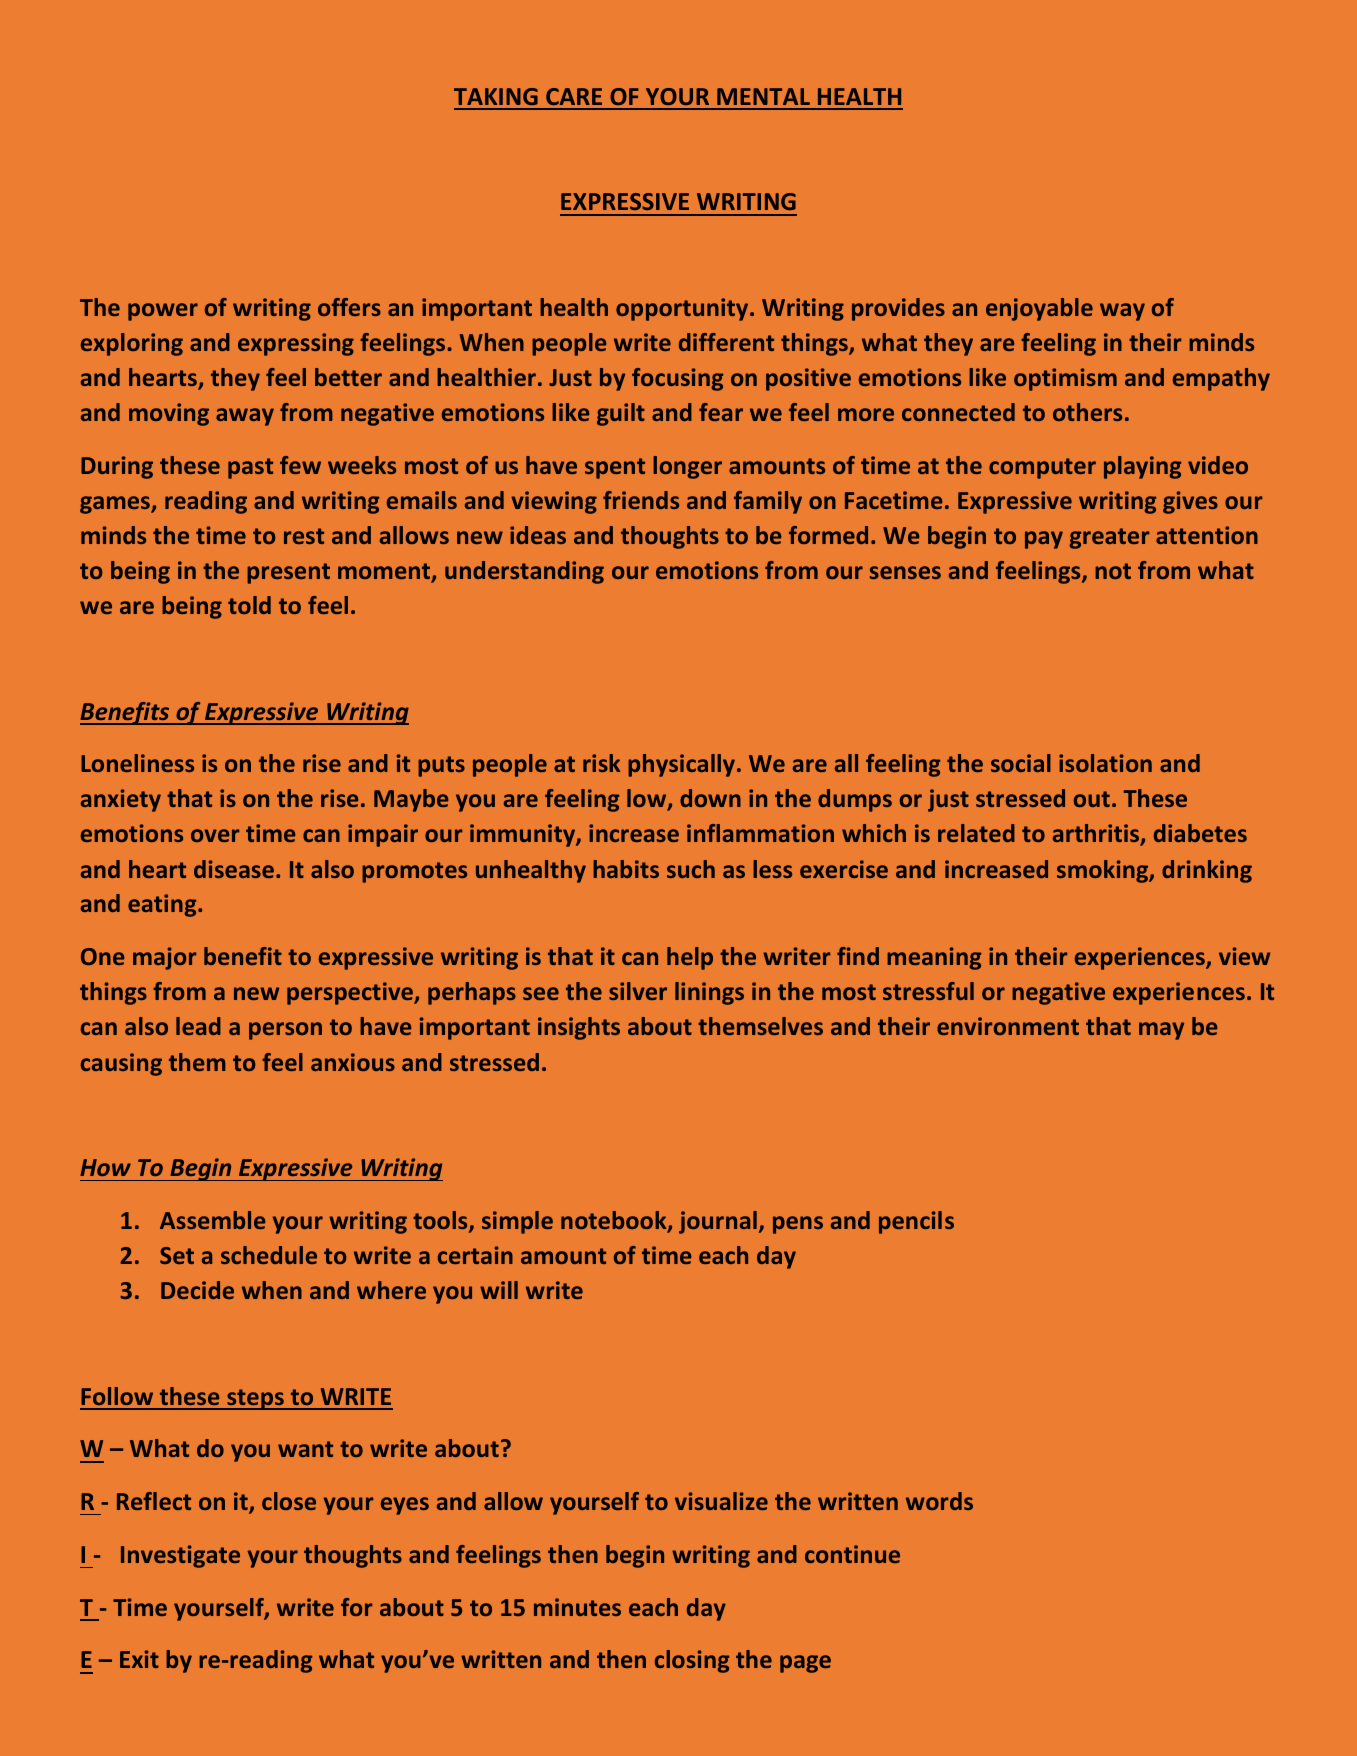 The image size is (1357, 1756). Describe the element at coordinates (1065, 379) in the screenshot. I see `optimism` at that location.
